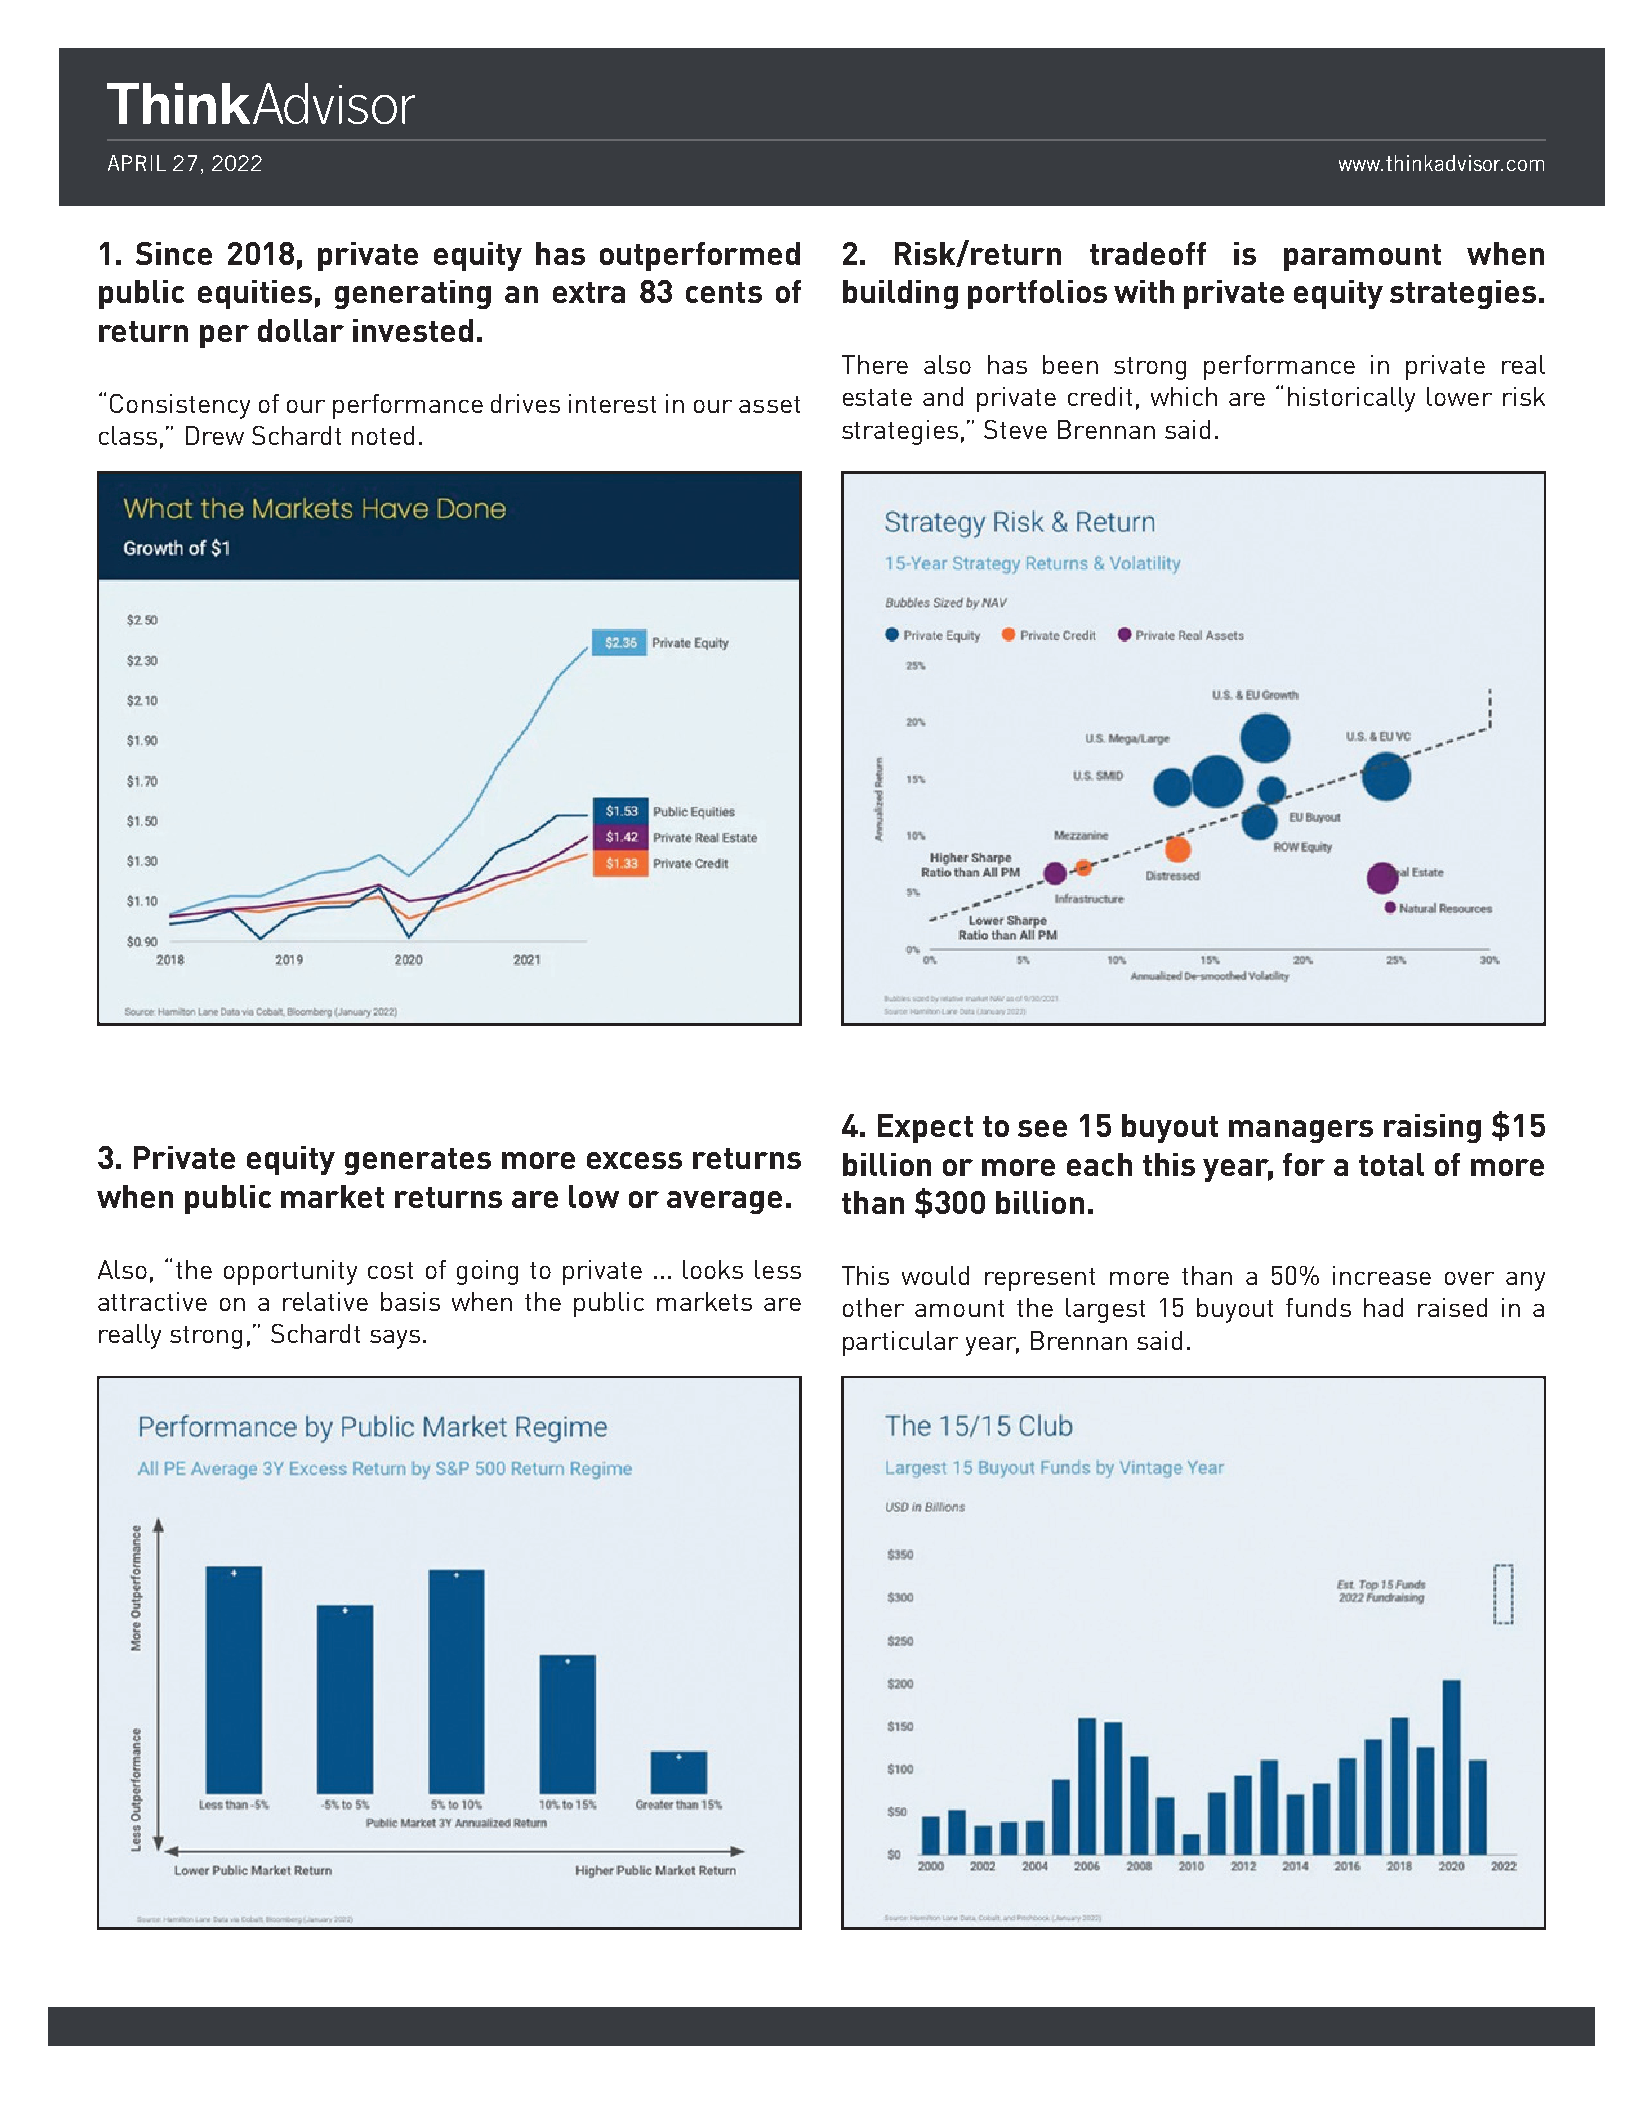 This page has width=1643, height=2126. Describe the element at coordinates (325, 1301) in the page. I see `relative` at that location.
